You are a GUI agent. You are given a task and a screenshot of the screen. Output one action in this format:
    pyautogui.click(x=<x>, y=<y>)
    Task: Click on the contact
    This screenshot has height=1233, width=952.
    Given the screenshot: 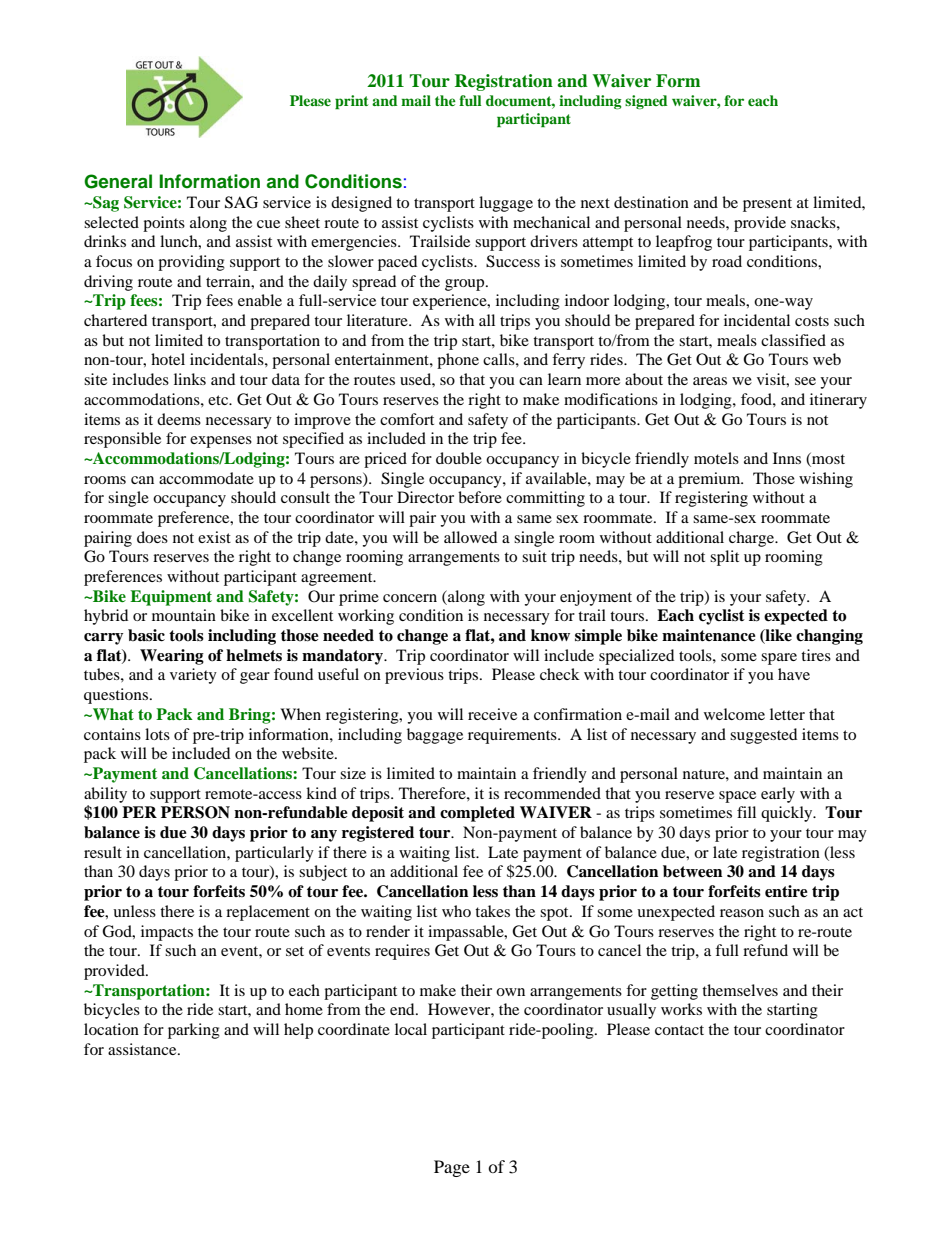 What is the action you would take?
    pyautogui.click(x=679, y=1030)
